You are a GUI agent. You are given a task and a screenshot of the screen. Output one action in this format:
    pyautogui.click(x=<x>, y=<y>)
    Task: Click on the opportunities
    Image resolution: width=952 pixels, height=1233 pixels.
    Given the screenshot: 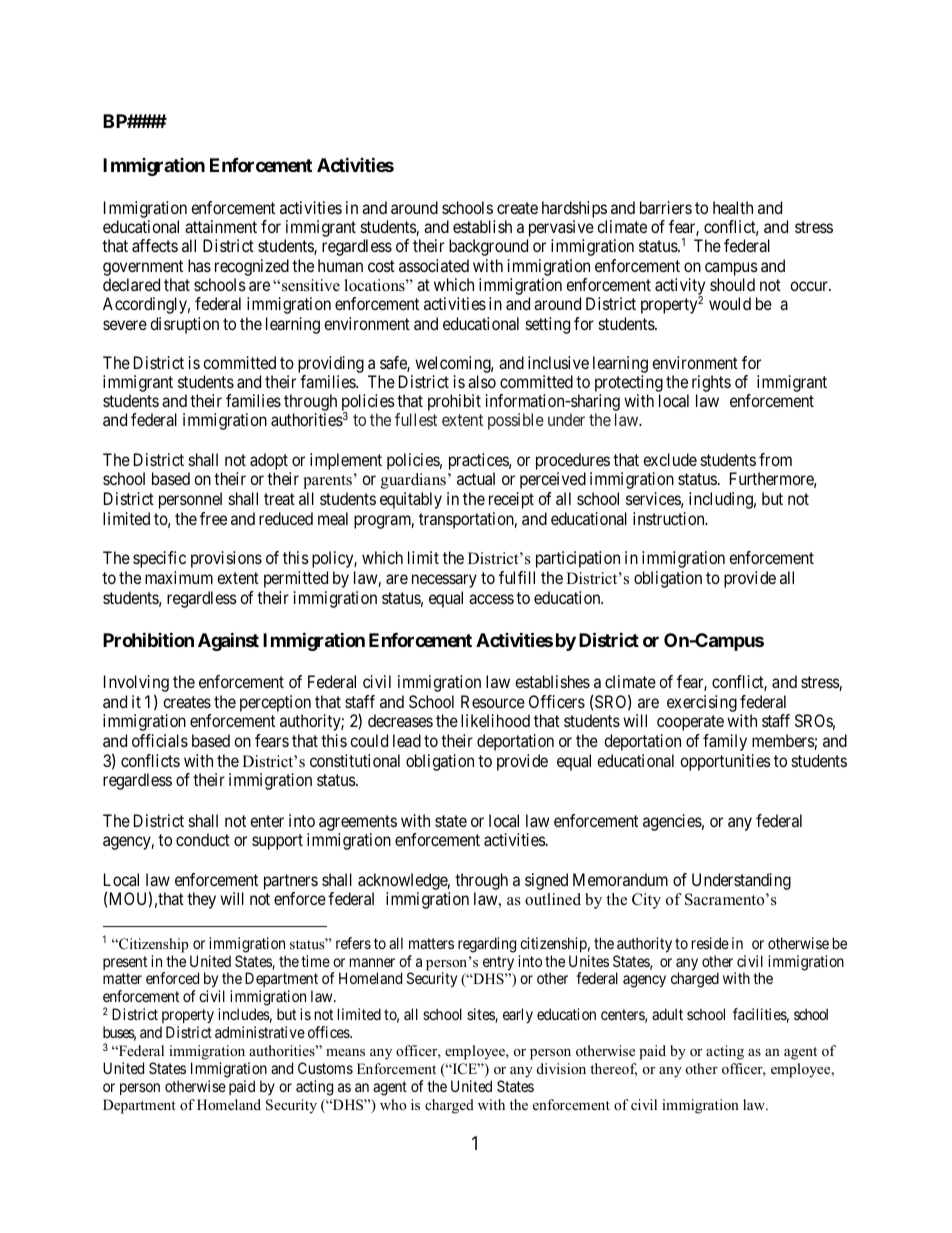 What is the action you would take?
    pyautogui.click(x=725, y=762)
